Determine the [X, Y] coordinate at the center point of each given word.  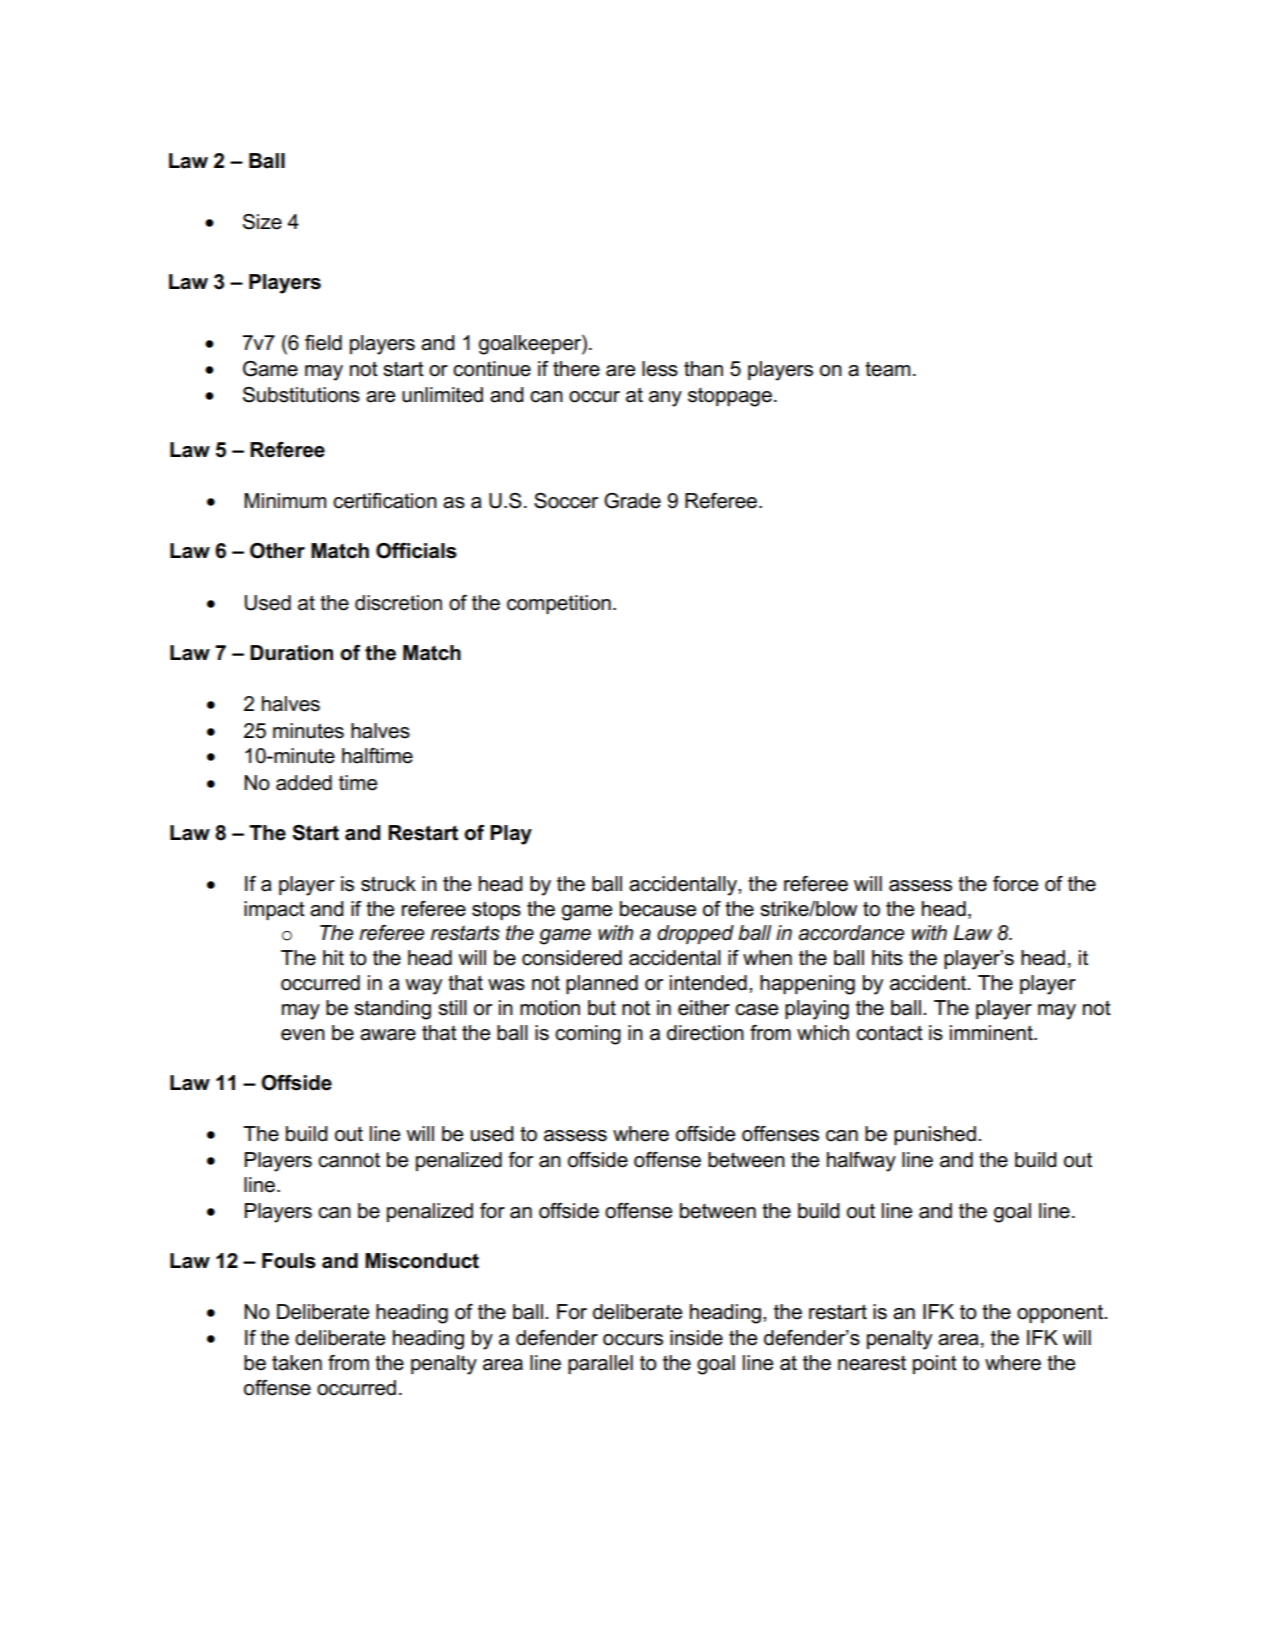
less [660, 369]
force [1015, 884]
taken [297, 1363]
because [658, 909]
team [887, 369]
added [304, 783]
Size [262, 222]
